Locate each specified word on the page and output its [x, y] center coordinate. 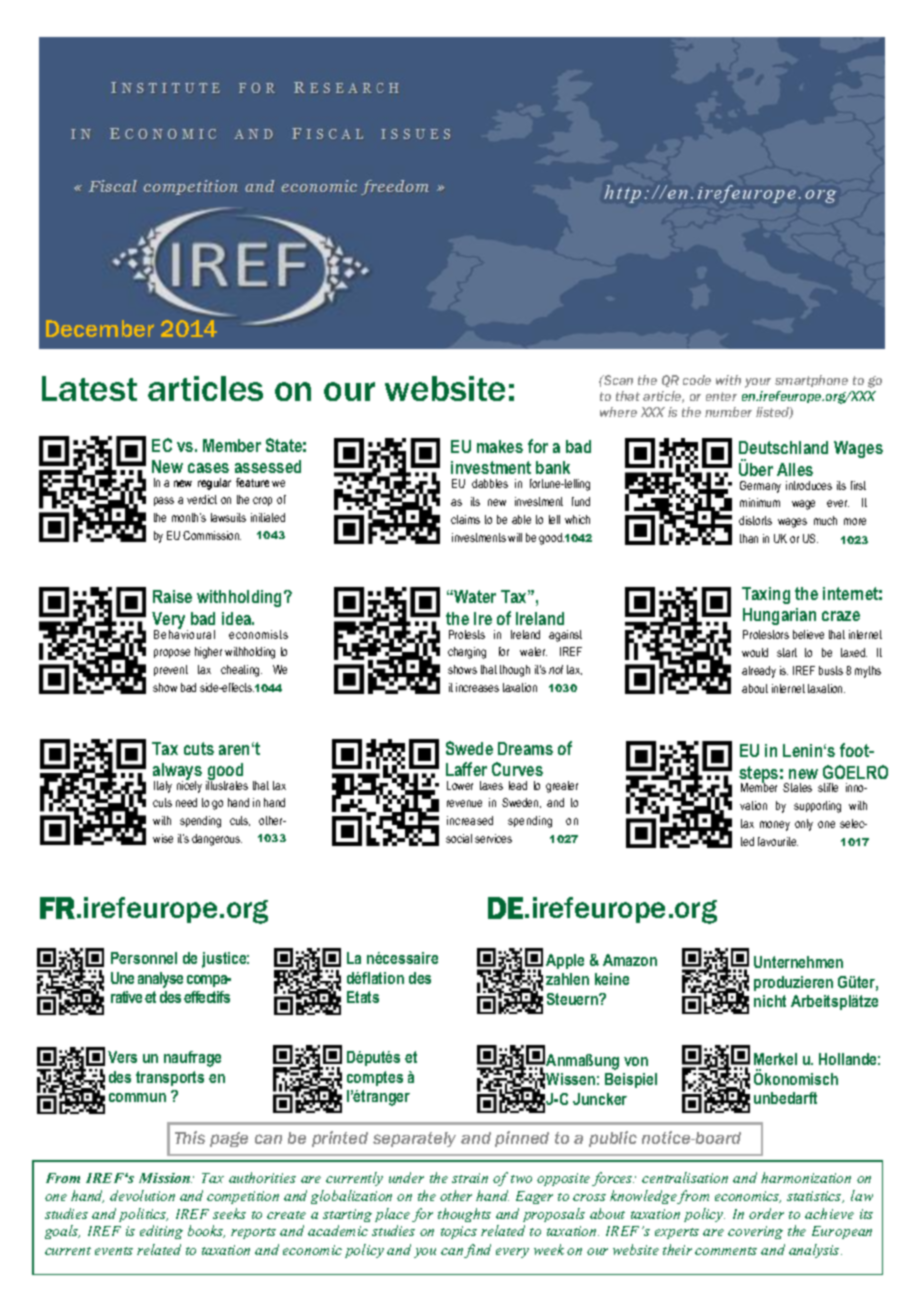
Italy [163, 787]
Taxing [766, 595]
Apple [565, 961]
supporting [817, 807]
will [515, 537]
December [100, 328]
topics [459, 1232]
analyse [160, 980]
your [758, 383]
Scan [617, 380]
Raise [172, 596]
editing [161, 1232]
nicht [770, 1001]
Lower [460, 785]
